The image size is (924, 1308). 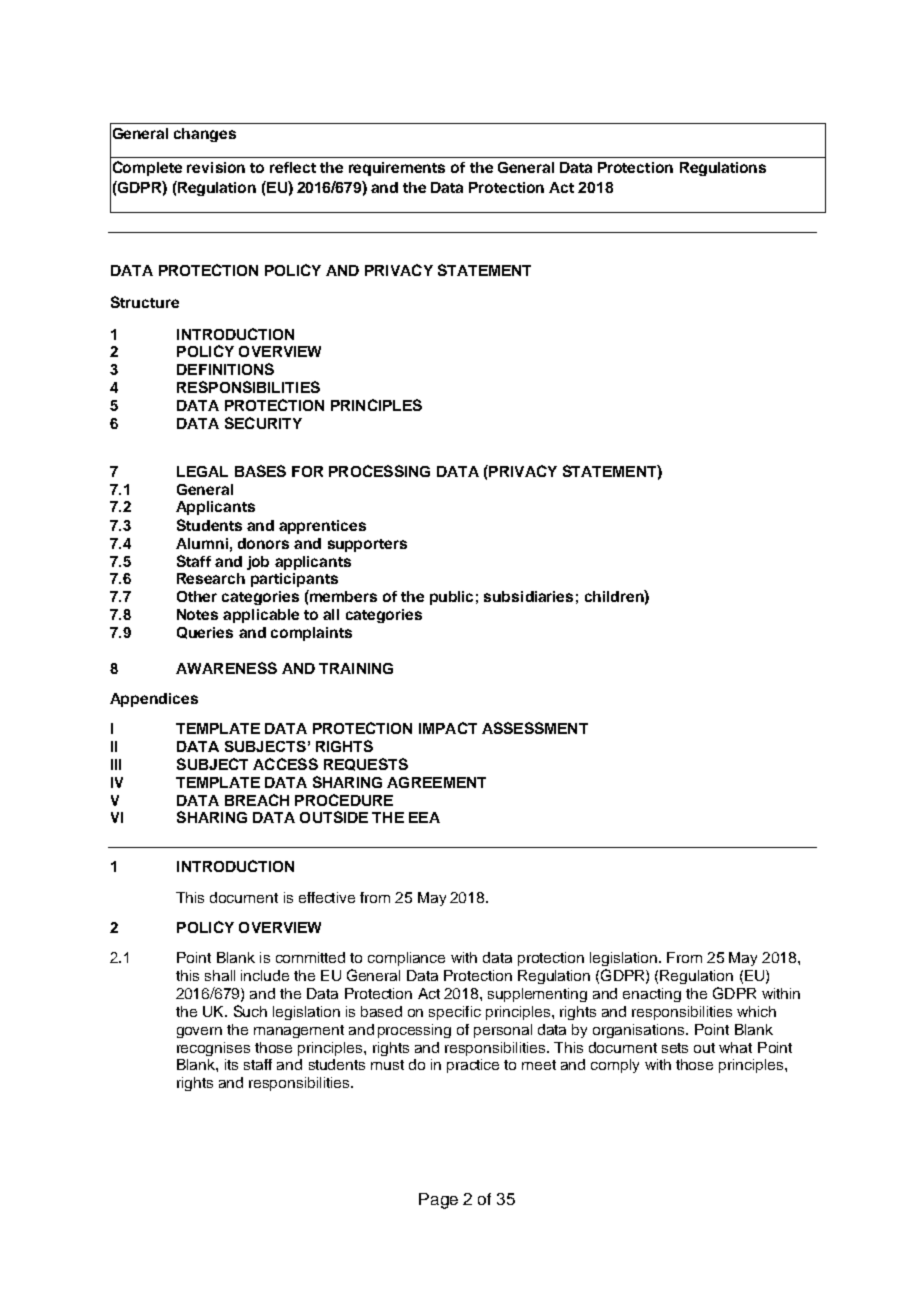 What do you see at coordinates (293, 167) in the screenshot?
I see `reflect` at bounding box center [293, 167].
